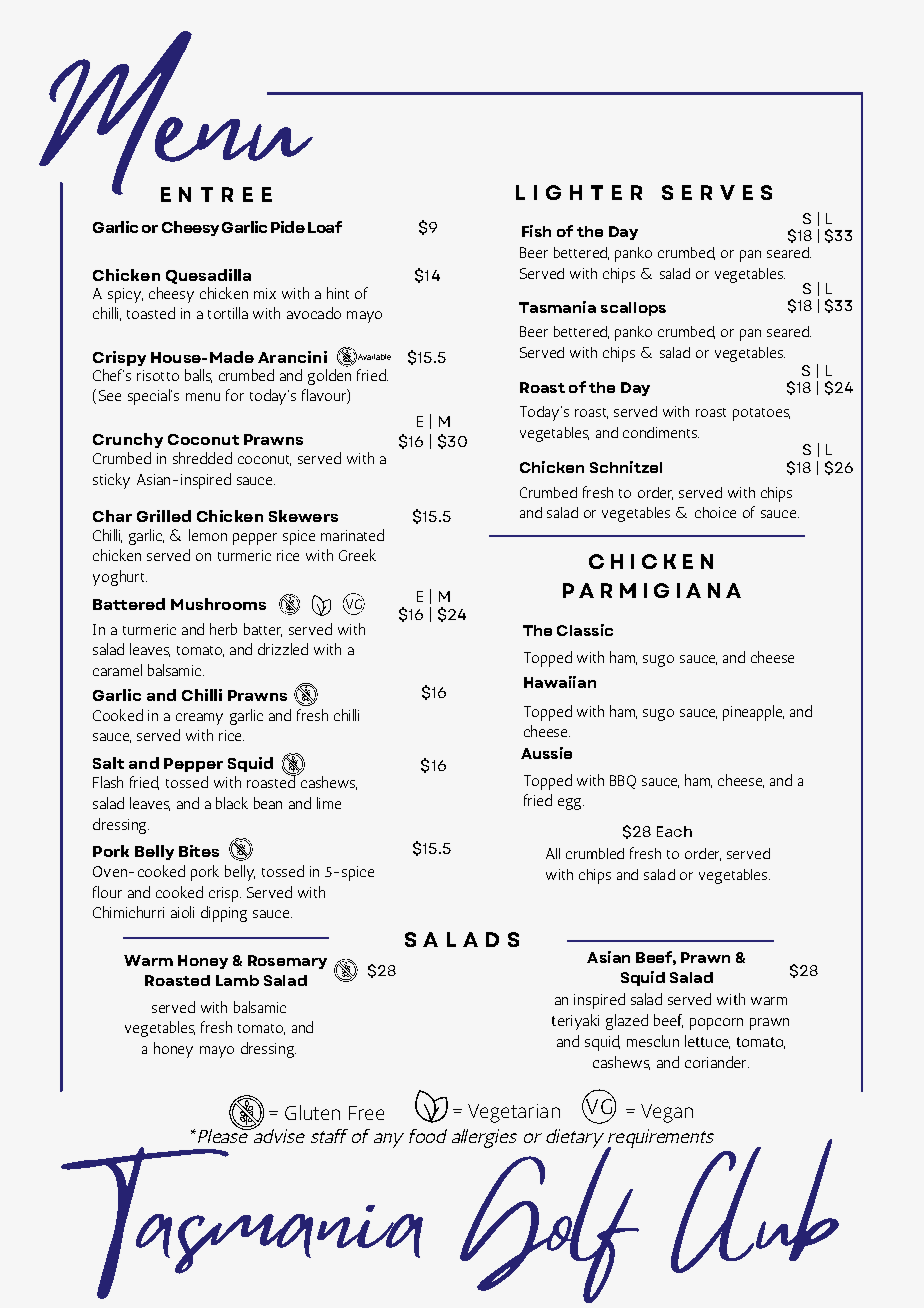 The height and width of the screenshot is (1309, 924). Describe the element at coordinates (428, 1136) in the screenshot. I see `food` at that location.
